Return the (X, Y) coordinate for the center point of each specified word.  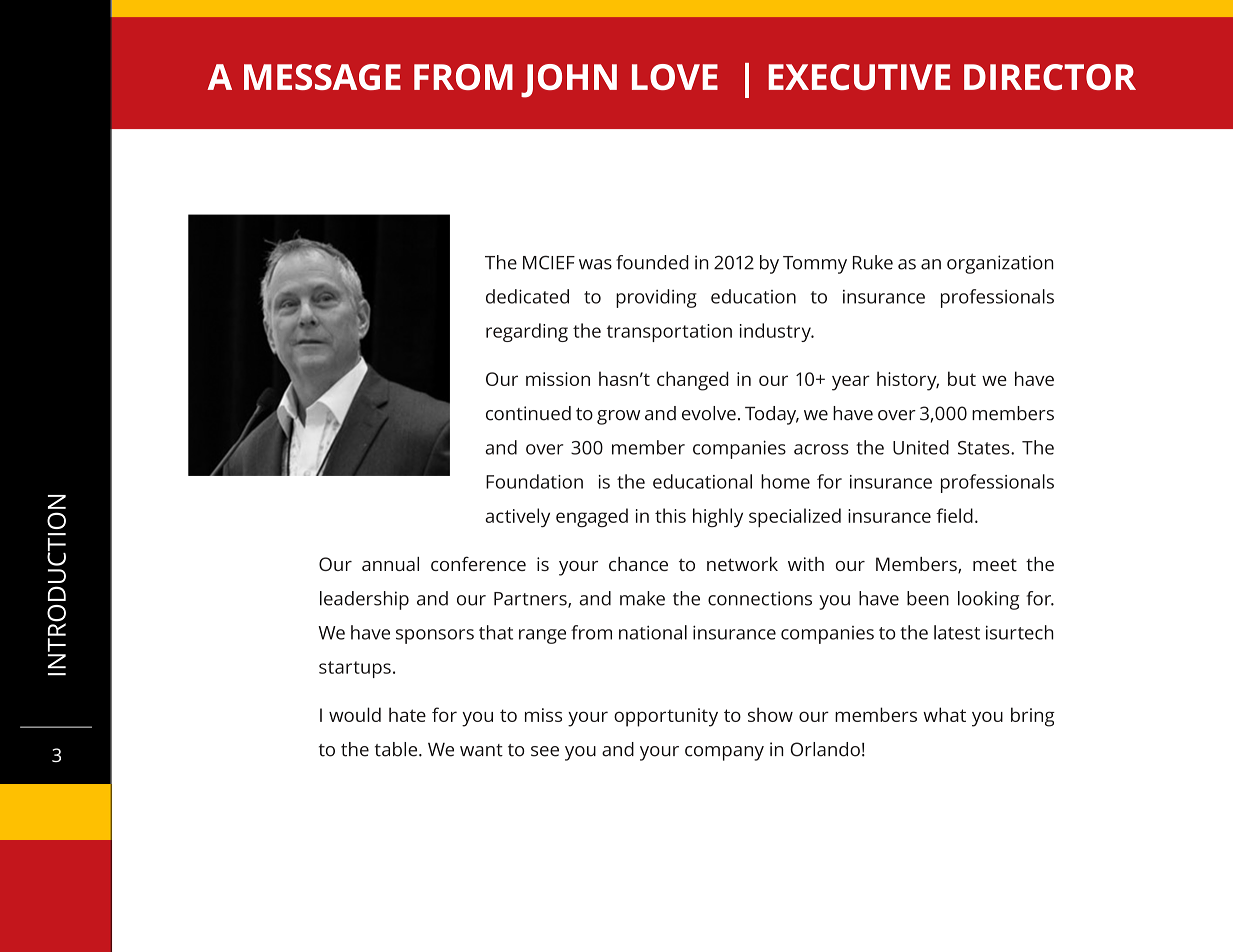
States (985, 448)
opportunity (666, 717)
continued (528, 413)
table (397, 749)
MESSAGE (322, 77)
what (944, 714)
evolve (709, 413)
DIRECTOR (1050, 77)
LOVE (675, 77)
